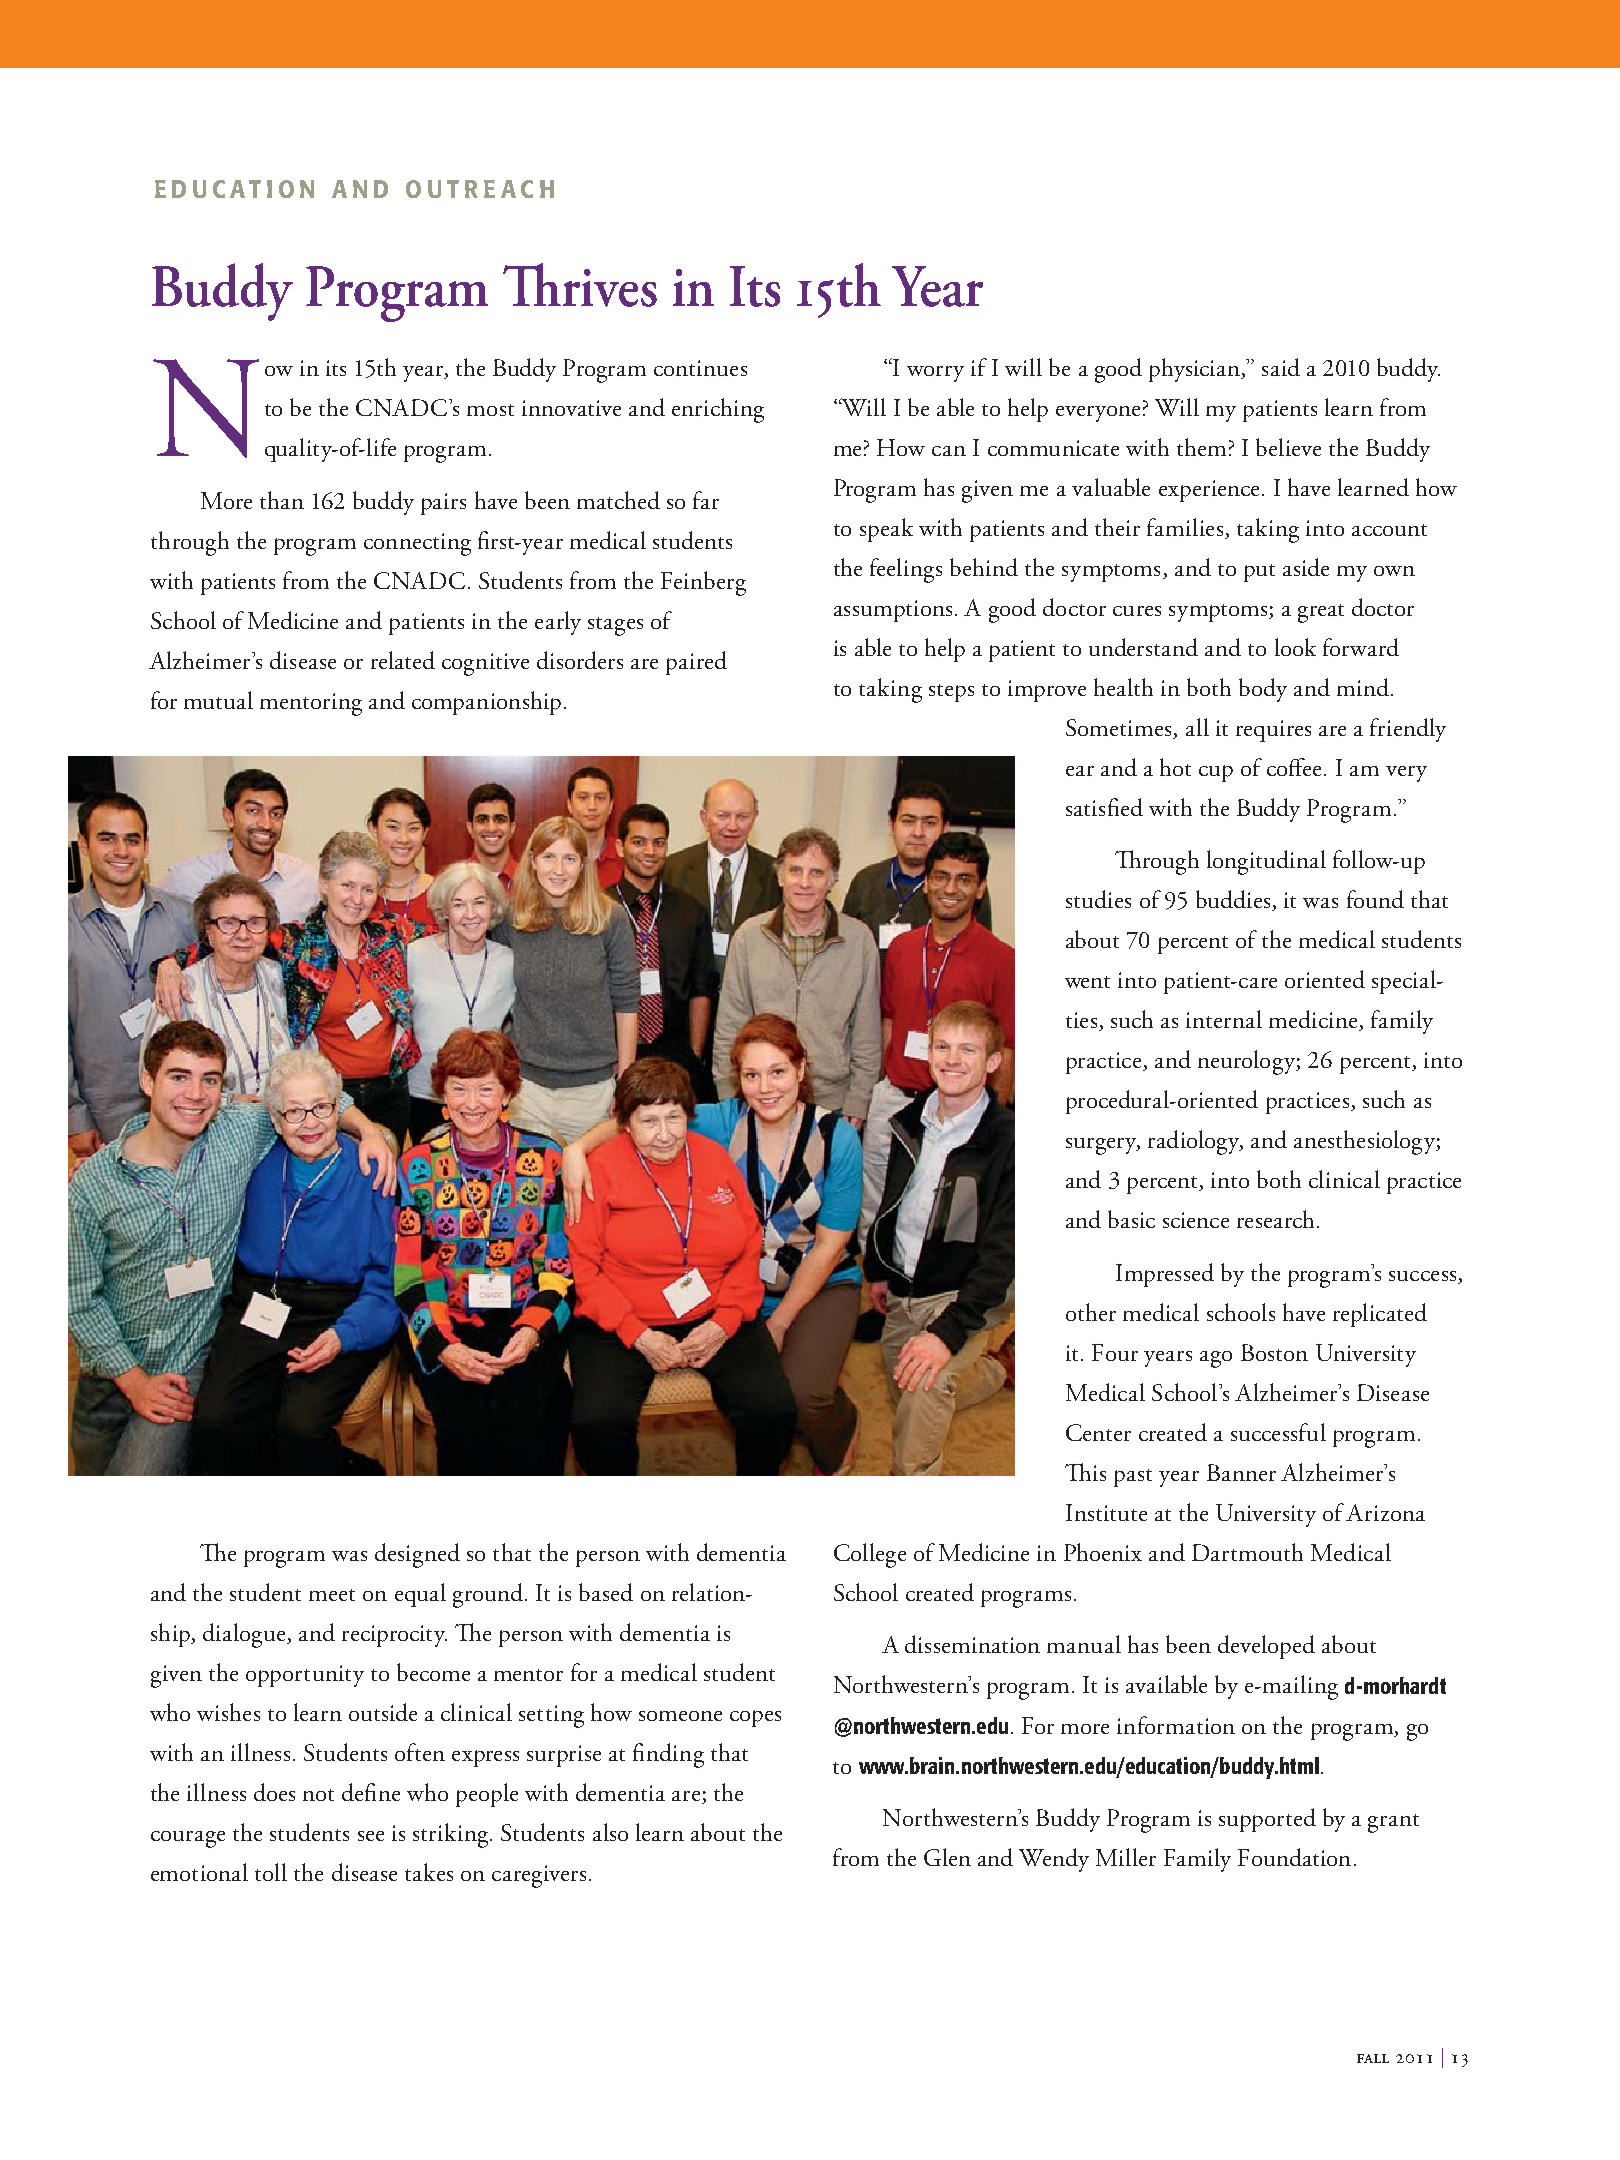 This document has width=1620, height=2160. What do you see at coordinates (700, 368) in the document?
I see `continues` at bounding box center [700, 368].
